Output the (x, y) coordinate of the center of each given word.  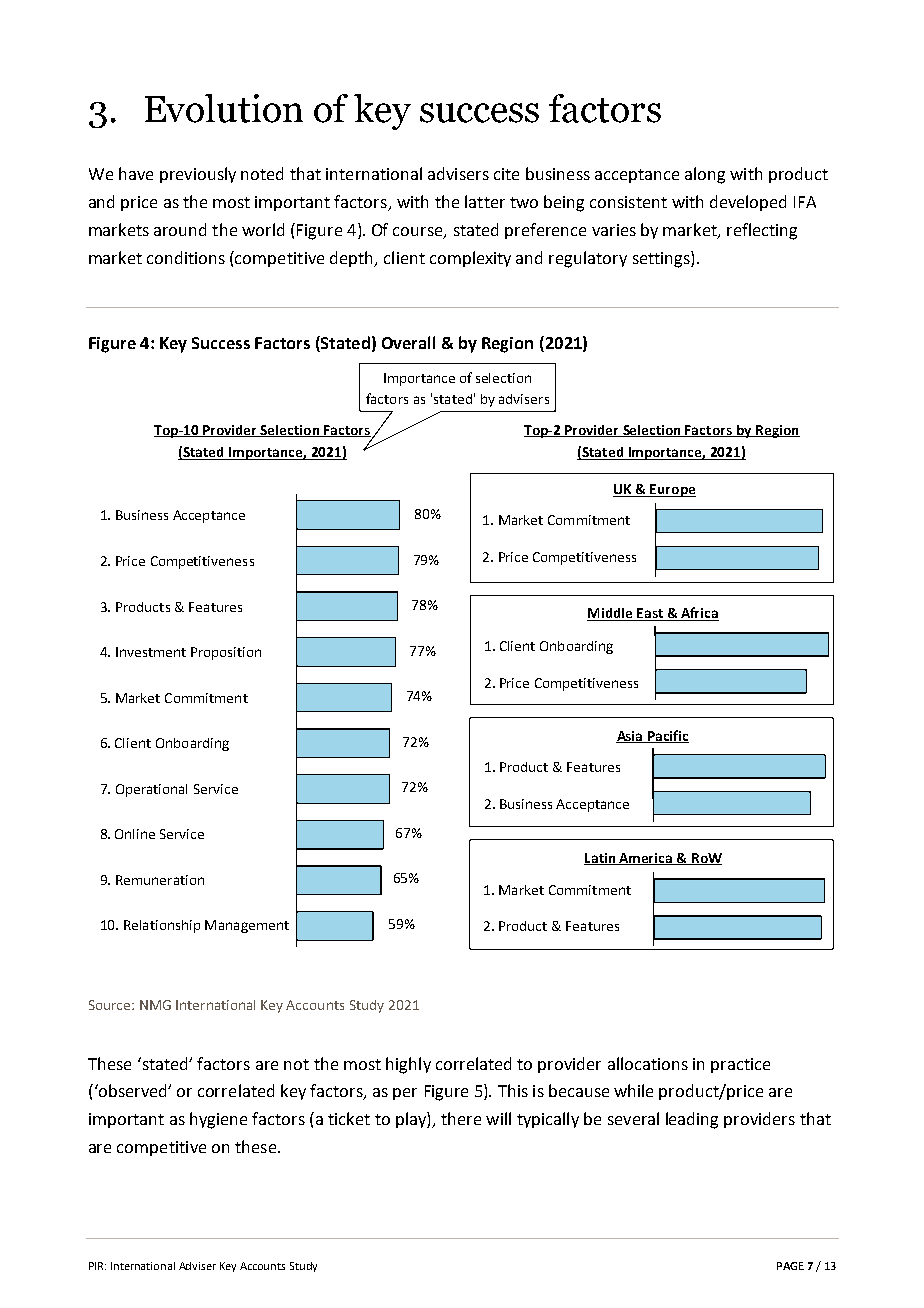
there (461, 1118)
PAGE (790, 1266)
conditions (186, 257)
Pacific (667, 736)
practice (740, 1065)
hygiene (218, 1120)
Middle (611, 614)
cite (506, 174)
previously (198, 175)
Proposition (226, 653)
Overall (408, 342)
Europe (672, 490)
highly (408, 1065)
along (705, 175)
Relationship (162, 926)
